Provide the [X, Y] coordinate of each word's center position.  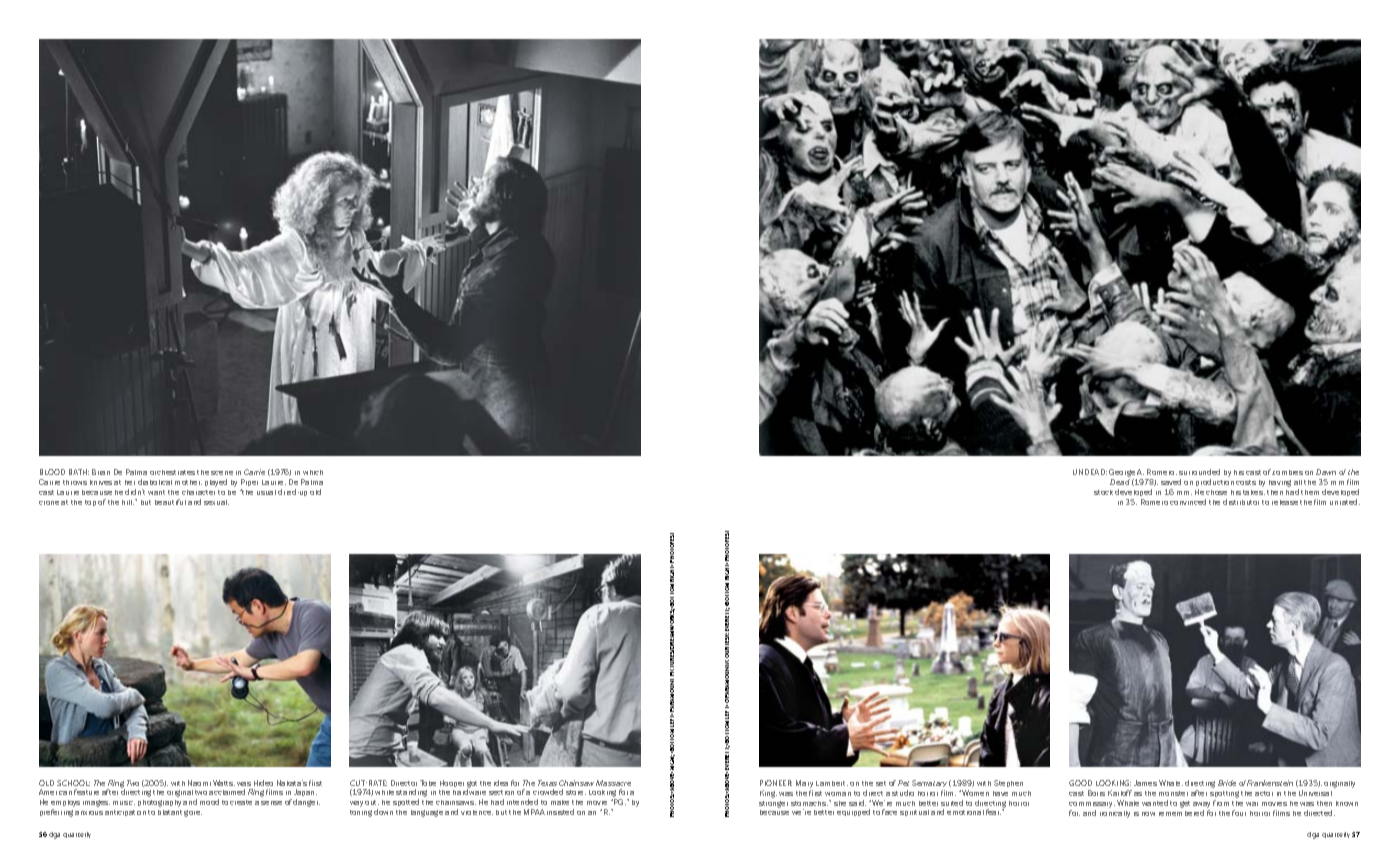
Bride [1227, 783]
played [216, 483]
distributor [1241, 502]
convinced [1188, 502]
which [313, 472]
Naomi [199, 783]
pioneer [776, 783]
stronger [773, 804]
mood [209, 802]
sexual [216, 502]
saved [1171, 482]
